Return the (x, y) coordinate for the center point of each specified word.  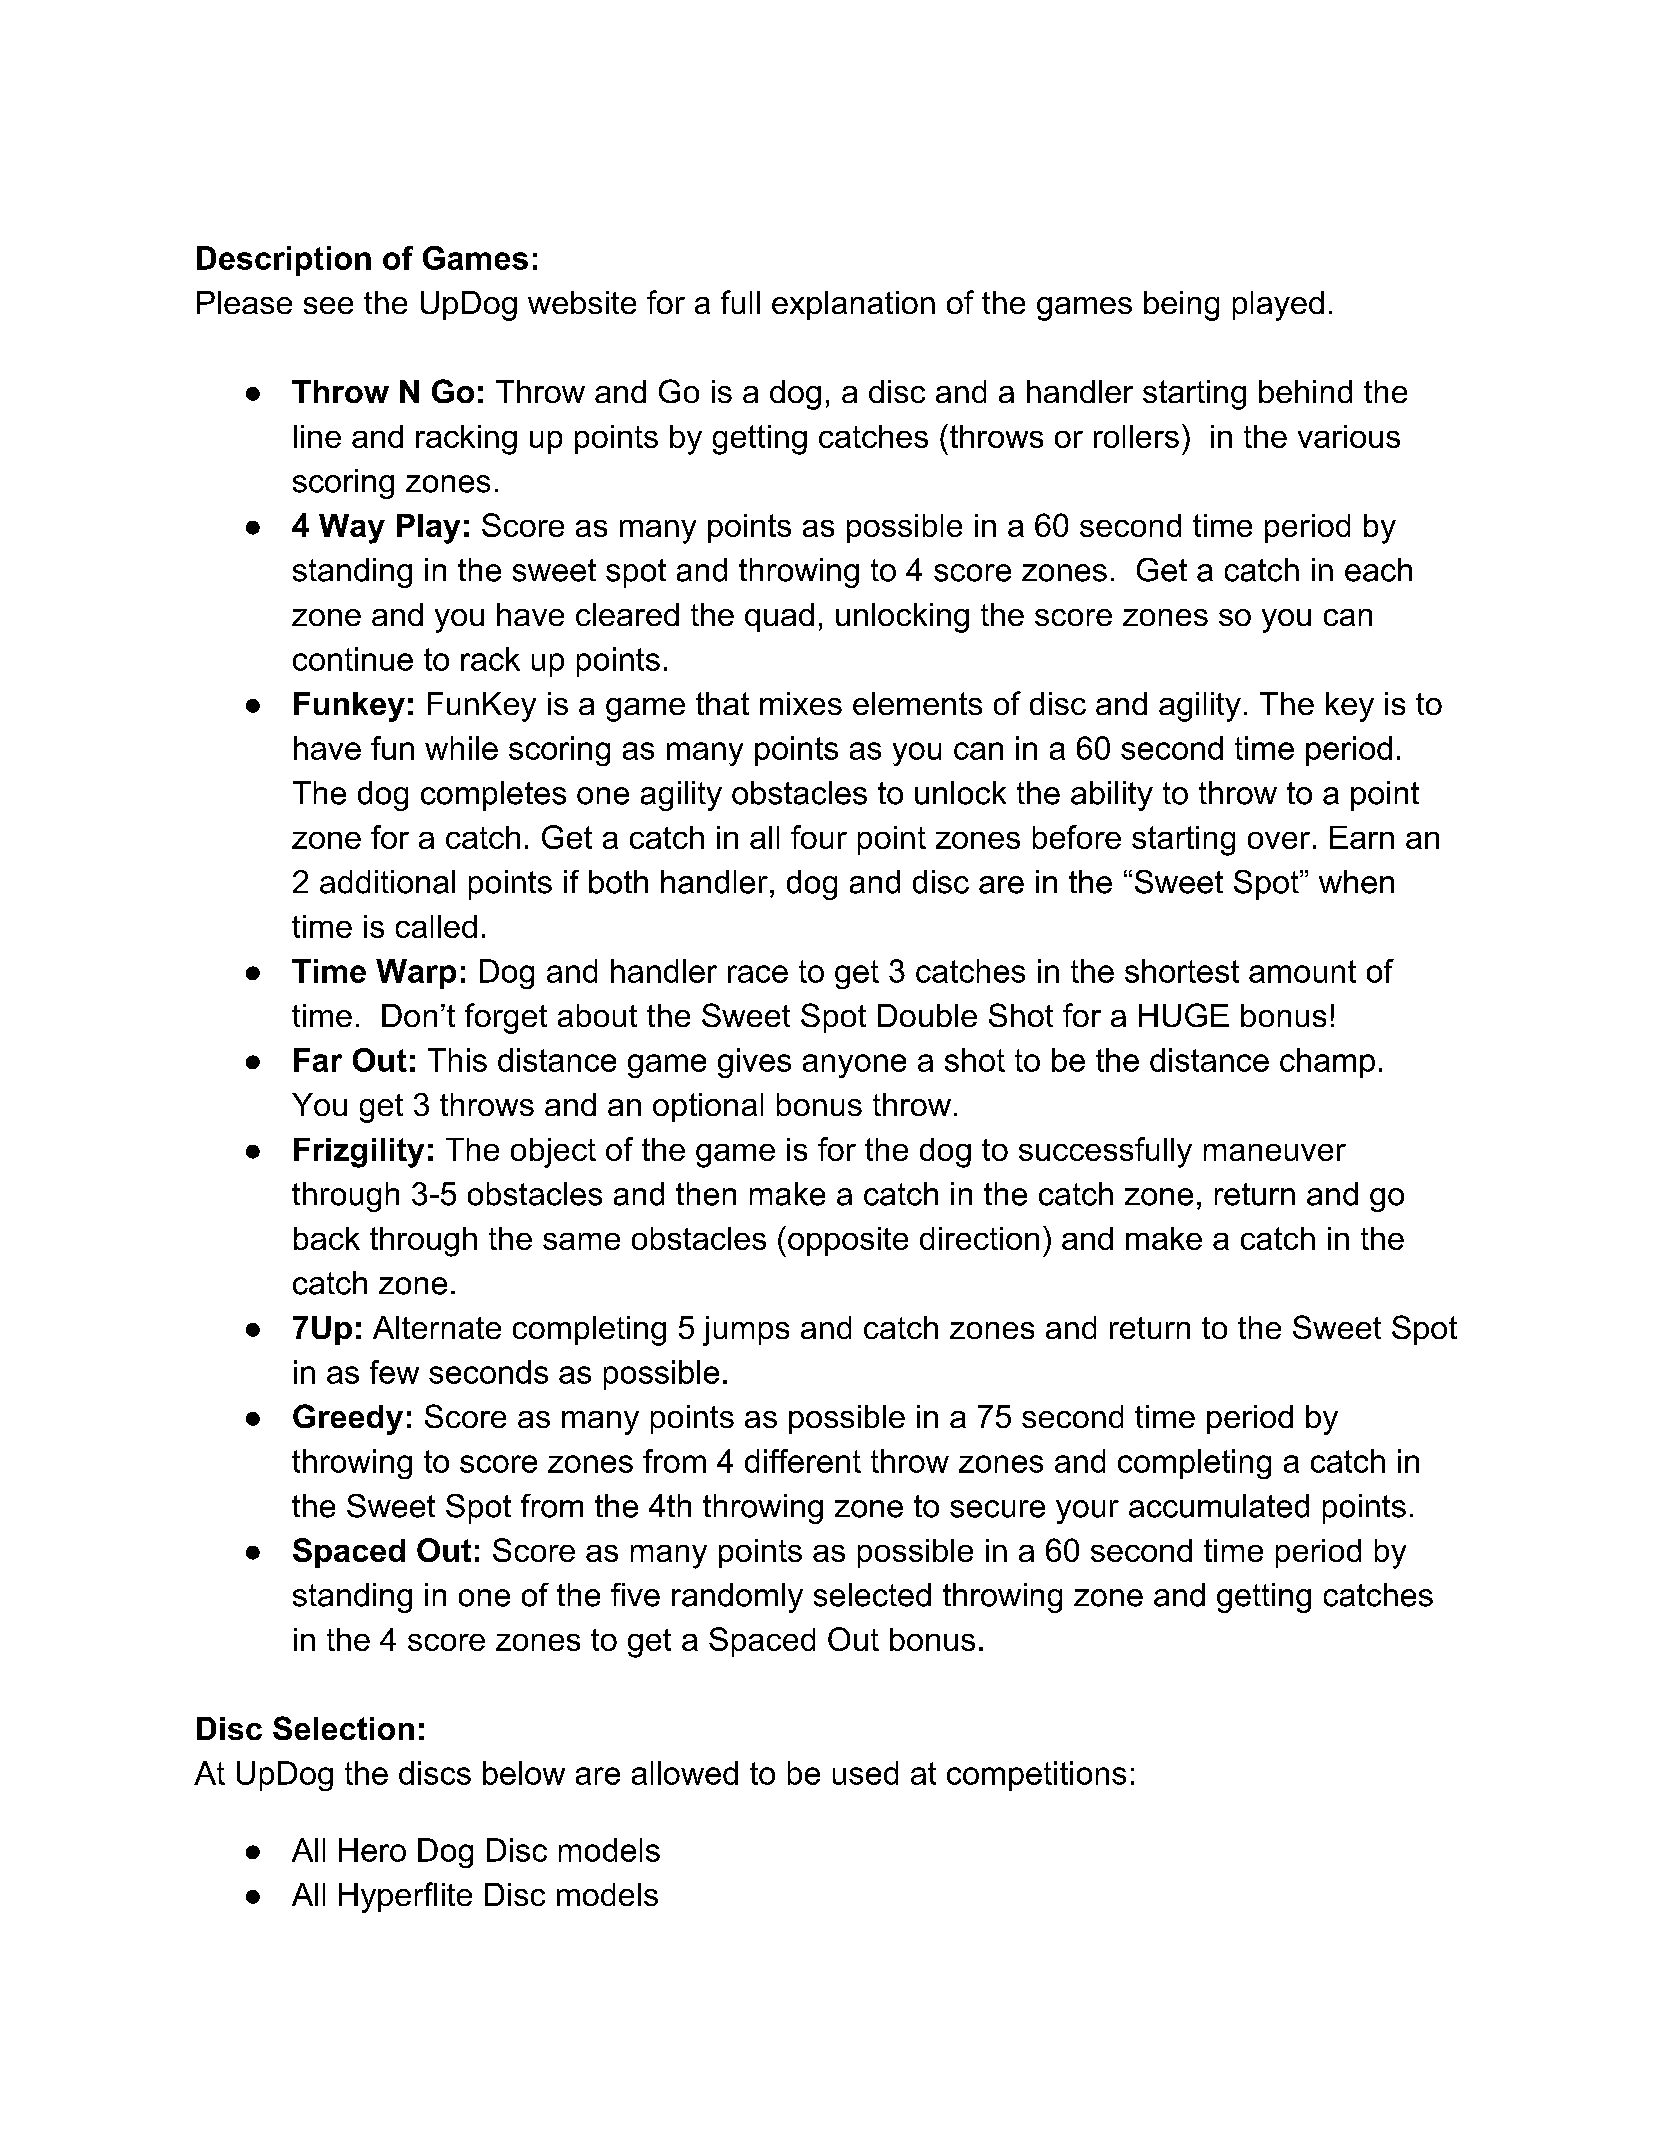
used (865, 1773)
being (1181, 306)
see (328, 305)
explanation (853, 305)
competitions (1036, 1776)
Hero (372, 1850)
